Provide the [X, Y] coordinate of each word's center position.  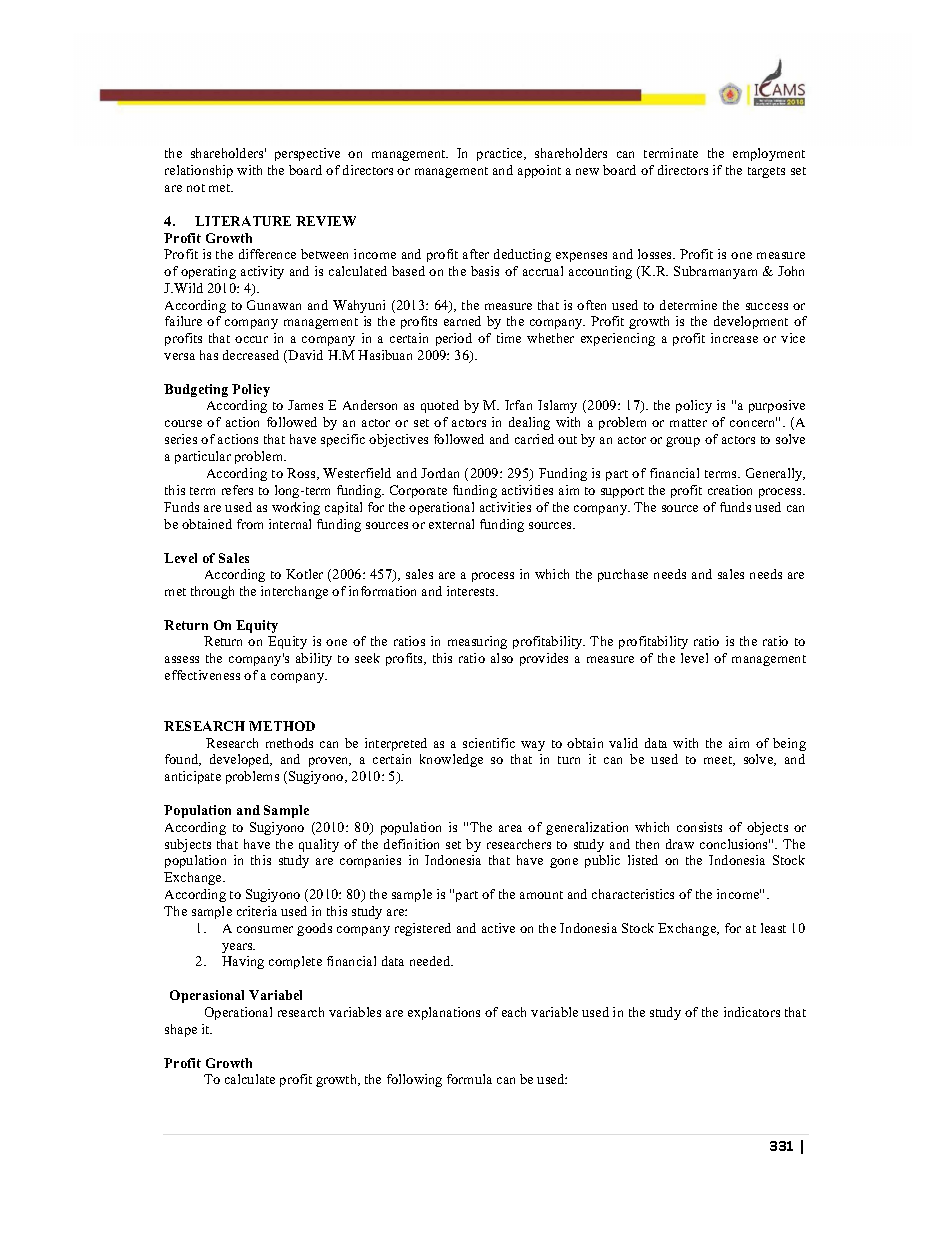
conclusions [735, 844]
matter [688, 423]
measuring [477, 642]
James [305, 405]
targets [766, 172]
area [510, 828]
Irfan [518, 405]
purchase [623, 575]
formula [469, 1079]
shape [181, 1030]
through [212, 592]
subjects [188, 845]
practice [501, 154]
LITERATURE [243, 221]
